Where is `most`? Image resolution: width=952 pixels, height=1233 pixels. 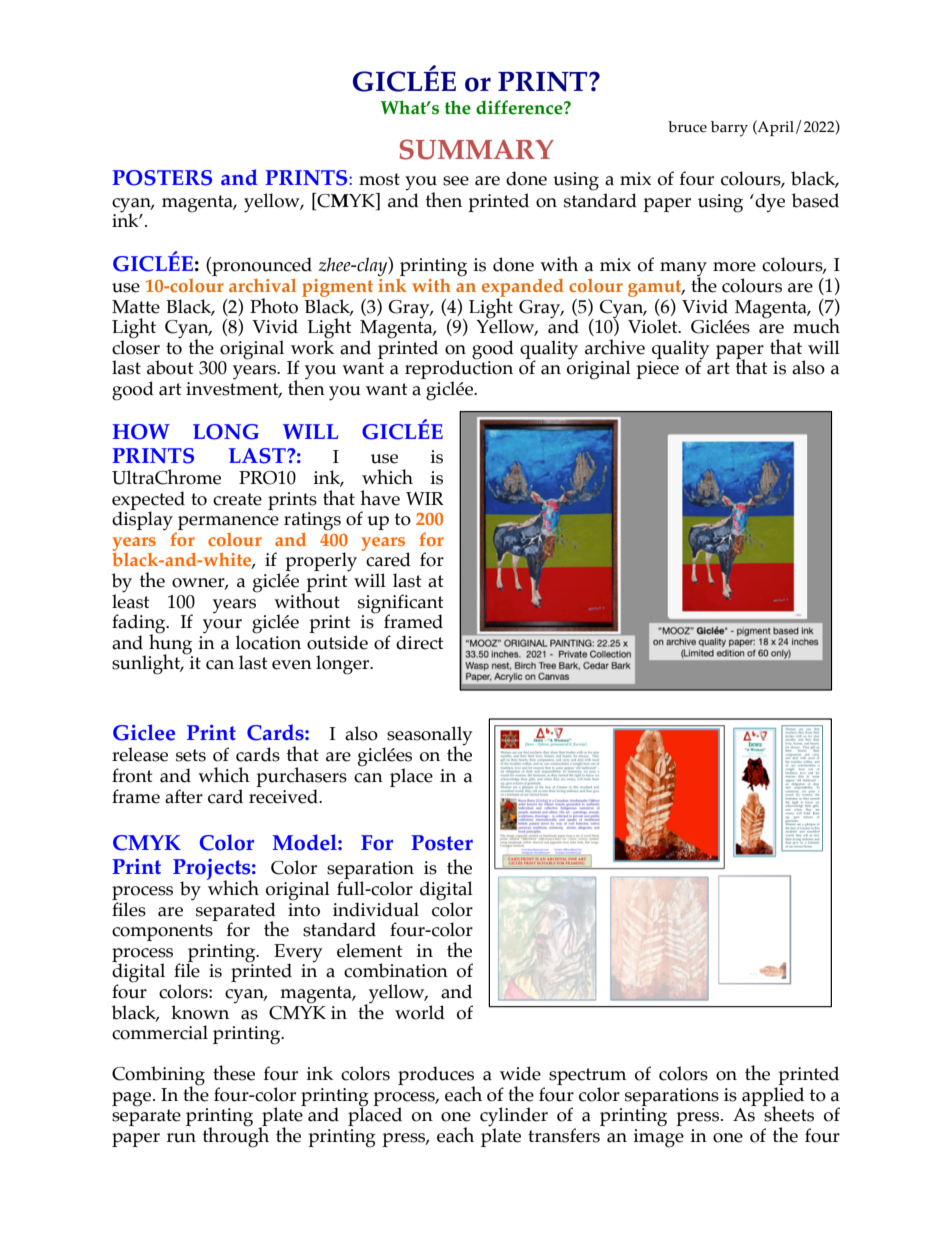 most is located at coordinates (379, 179).
